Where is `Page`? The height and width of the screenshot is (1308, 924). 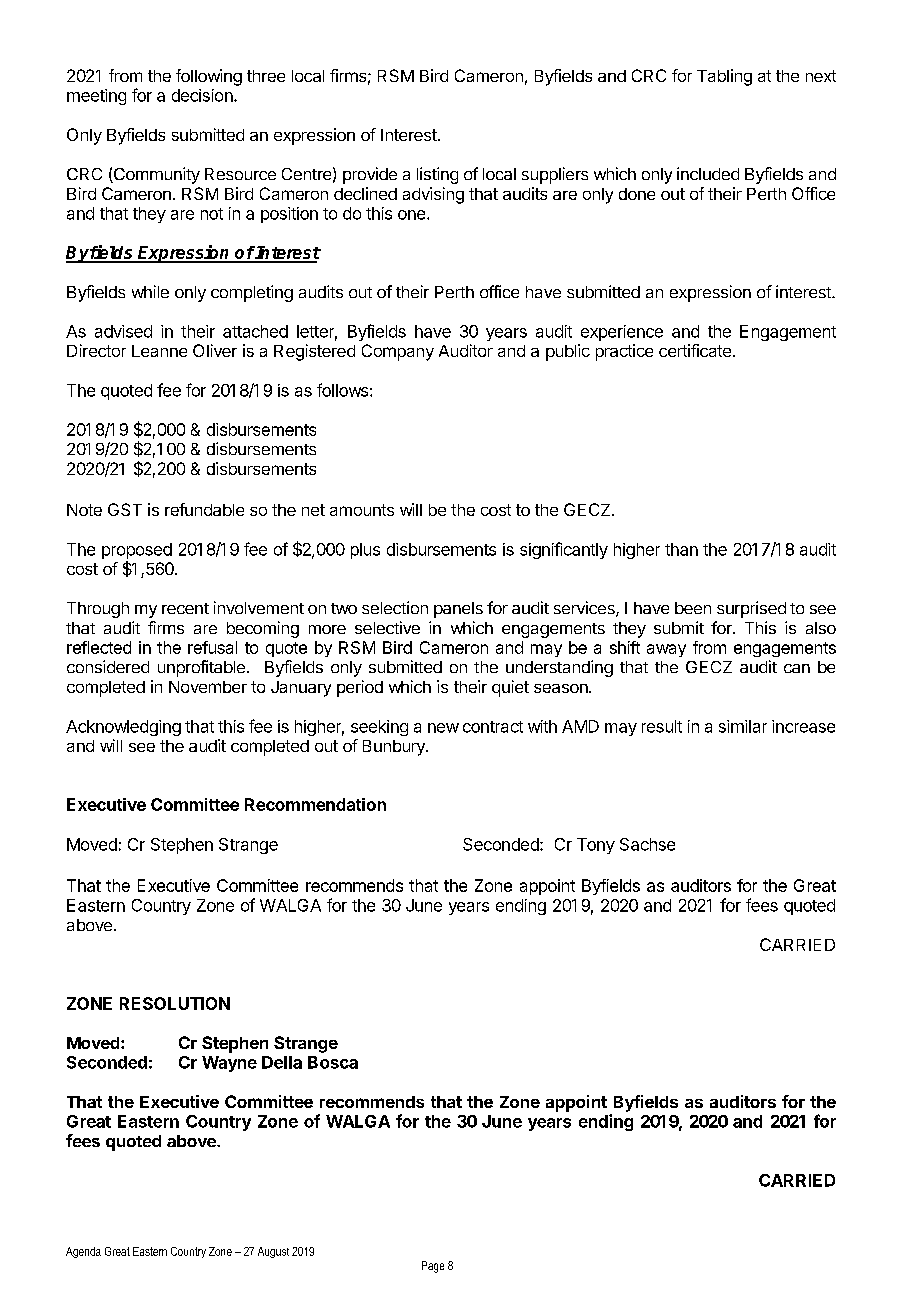
Page is located at coordinates (433, 1267).
